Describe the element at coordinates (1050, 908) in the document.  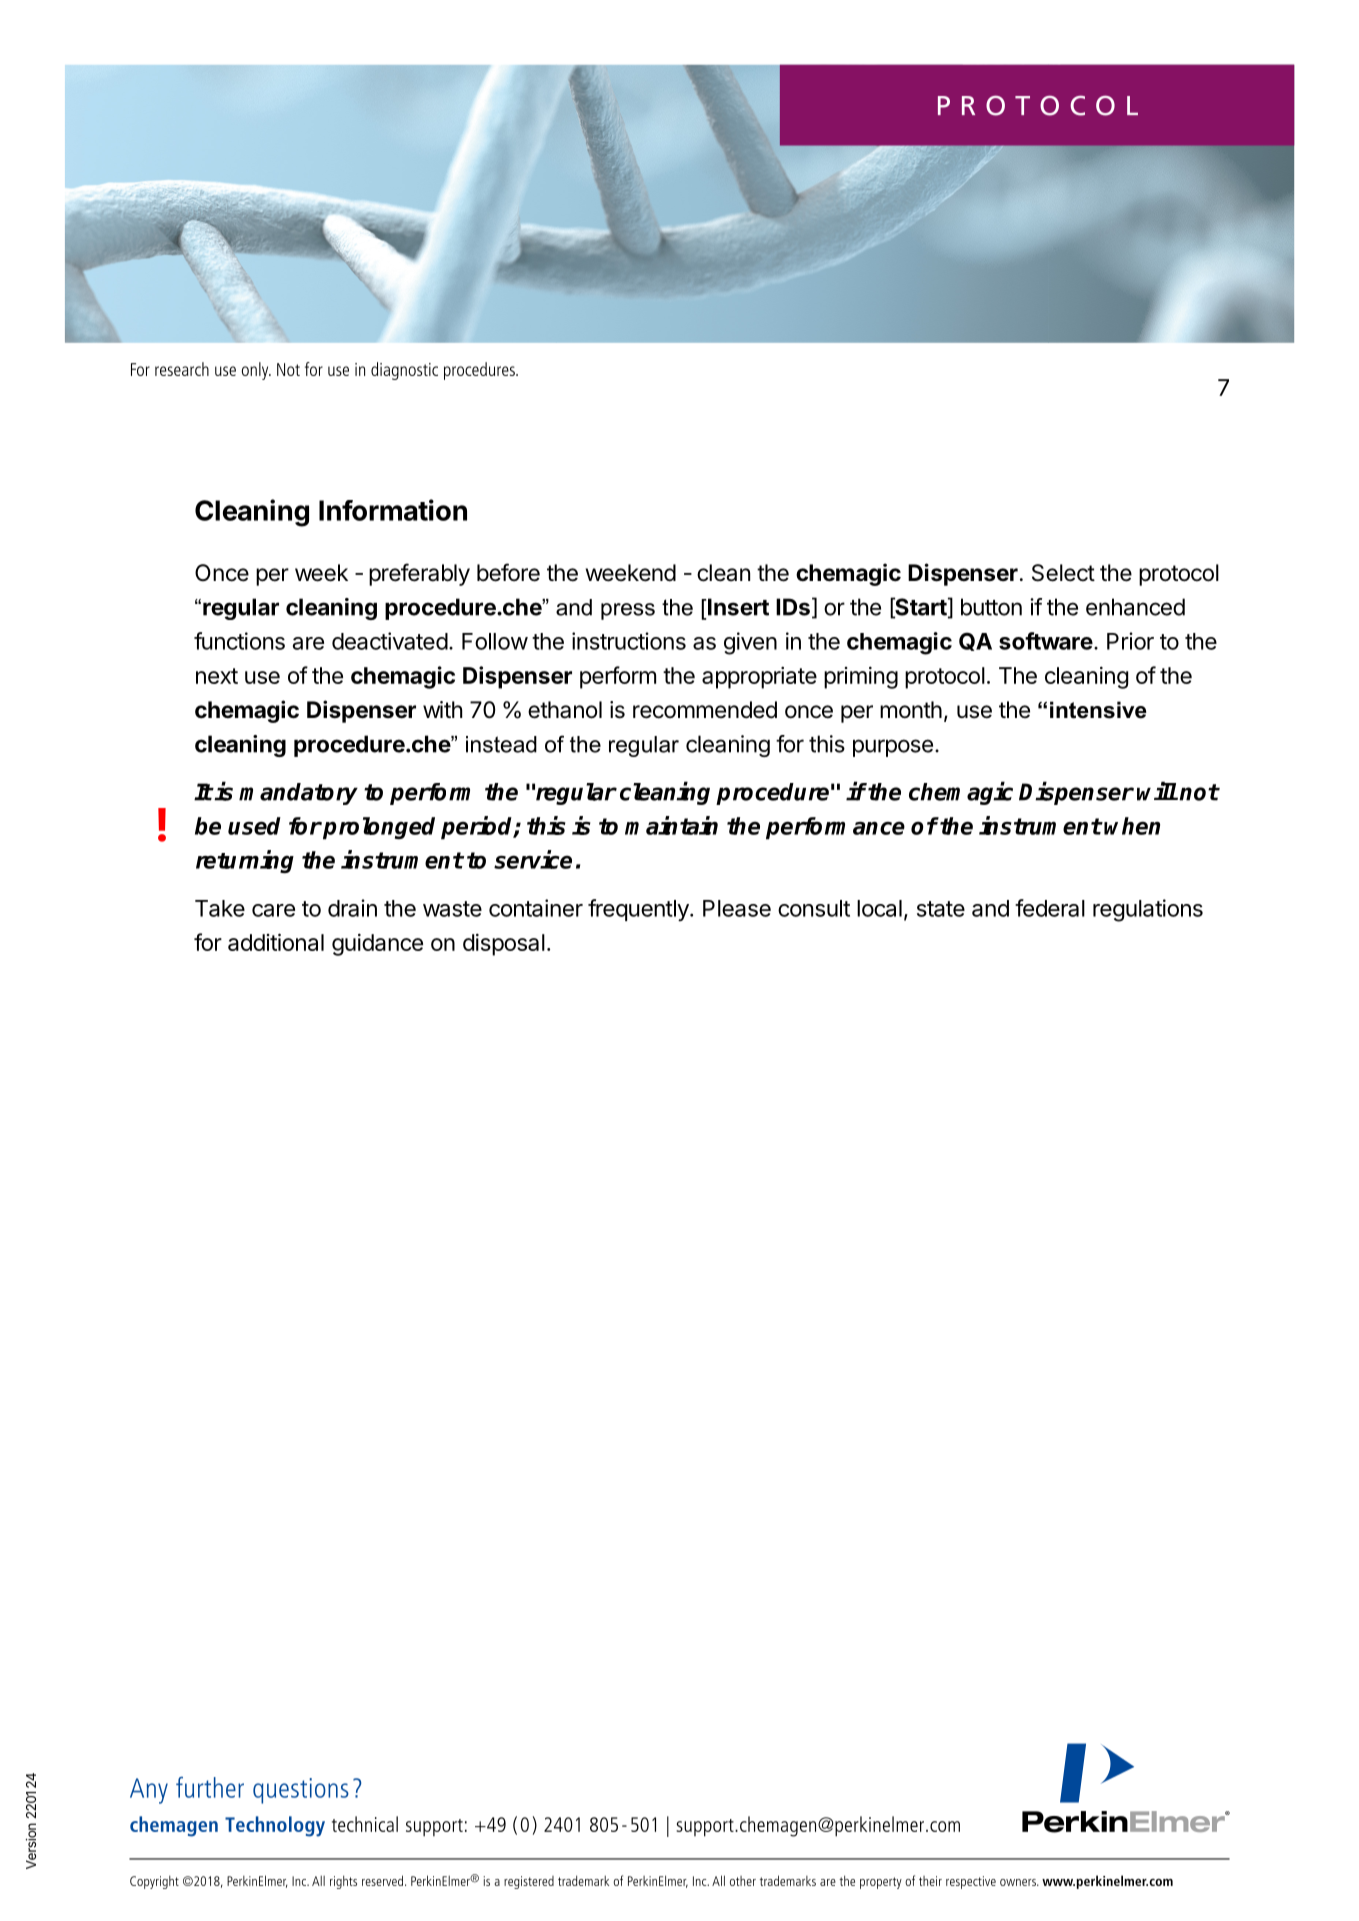
I see `federal` at that location.
